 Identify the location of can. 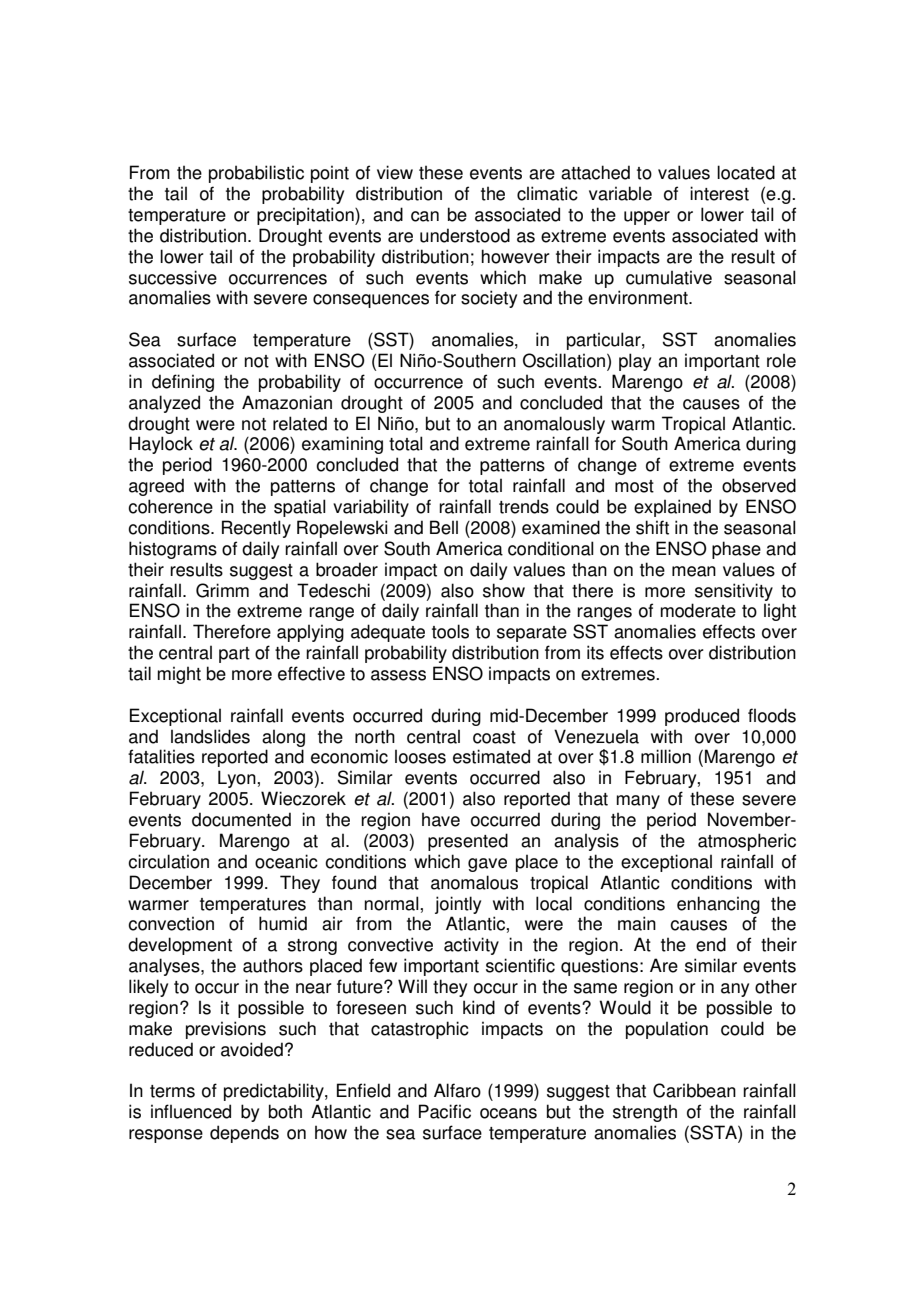
(425, 216).
